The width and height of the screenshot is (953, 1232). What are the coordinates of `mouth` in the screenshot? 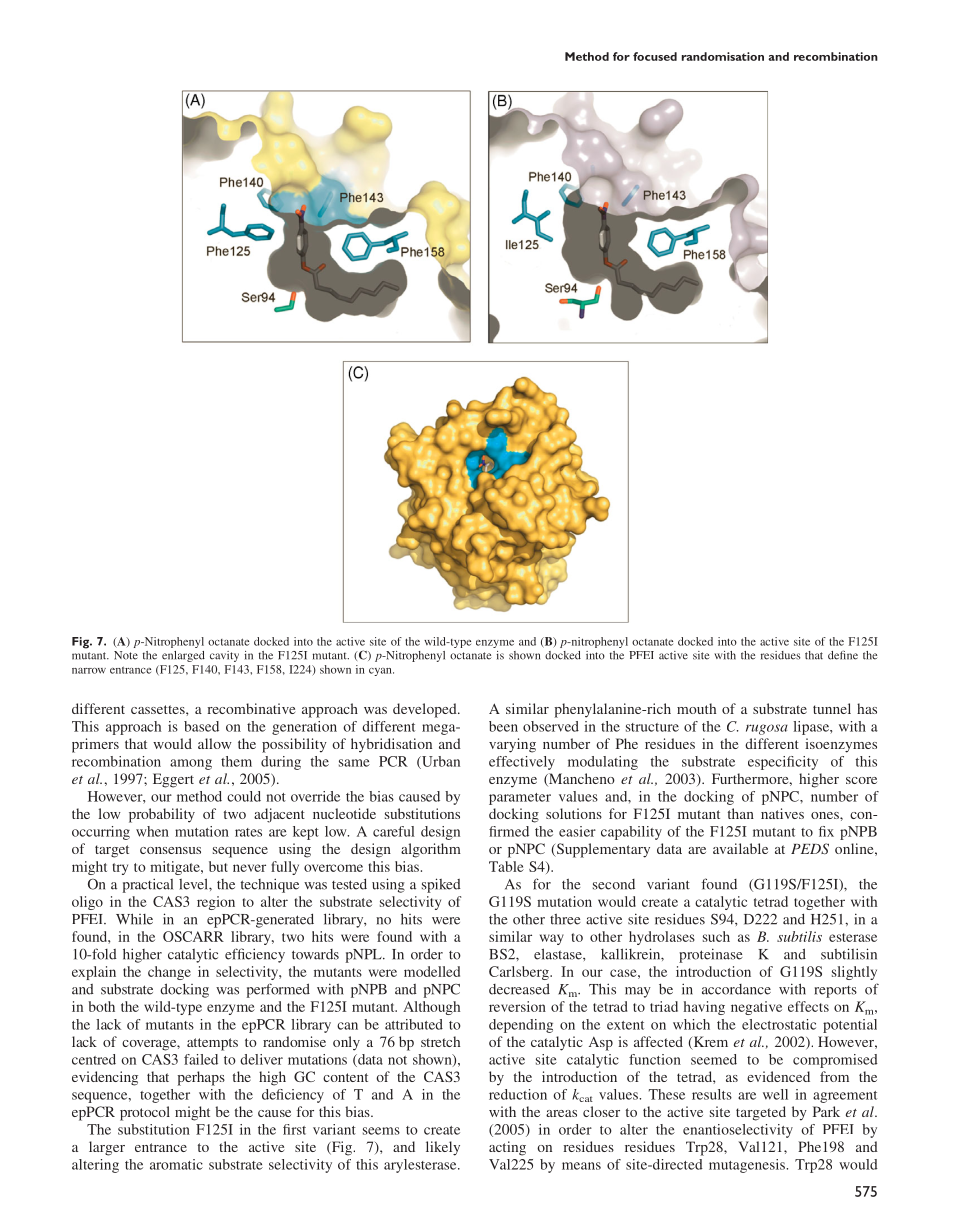 It's located at (696, 708).
